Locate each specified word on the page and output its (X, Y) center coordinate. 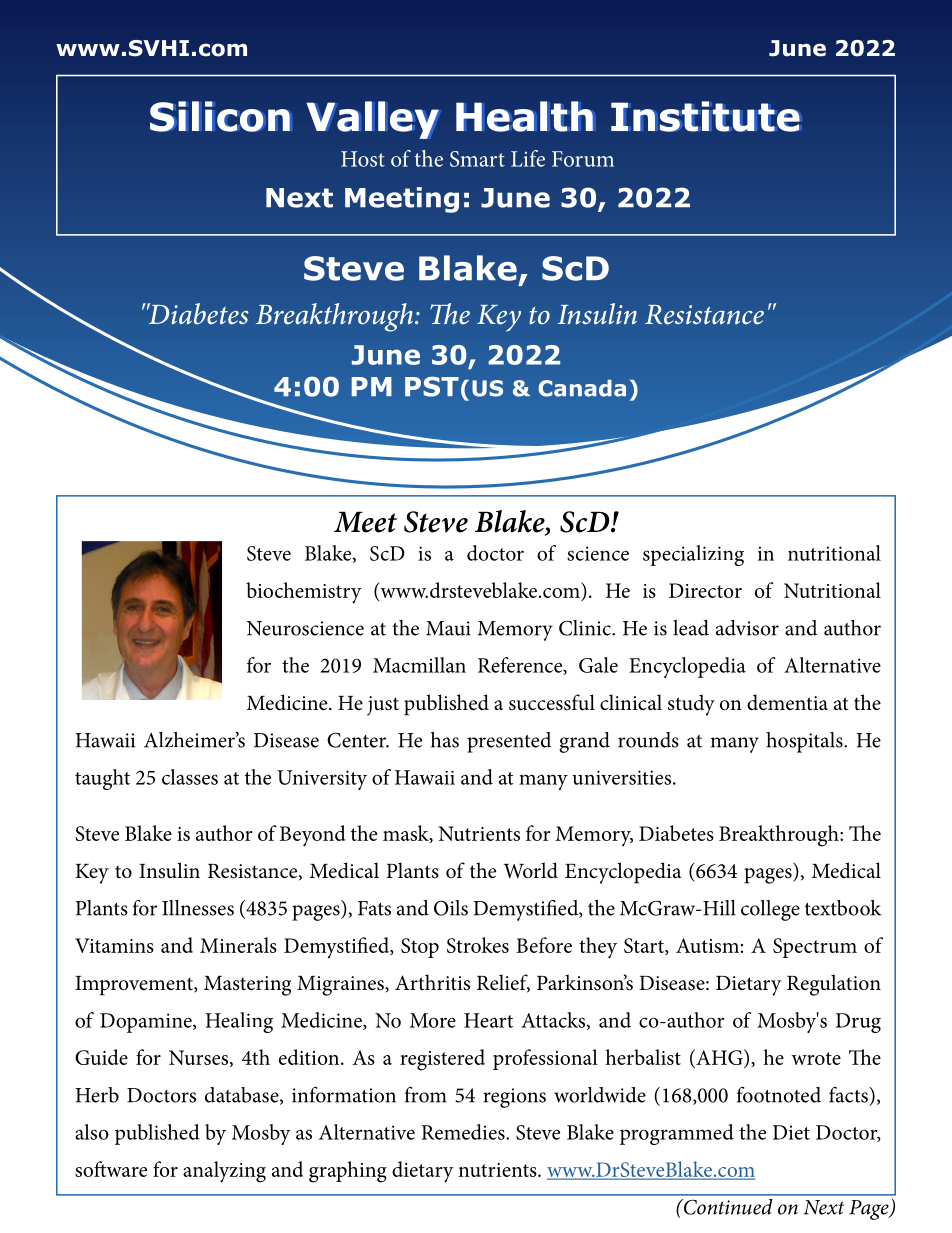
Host (363, 159)
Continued (726, 1207)
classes (190, 777)
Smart (477, 159)
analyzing (224, 1172)
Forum (583, 159)
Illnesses (198, 908)
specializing (693, 555)
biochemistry (304, 593)
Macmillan (419, 665)
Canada (582, 388)
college (770, 910)
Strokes (478, 945)
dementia (787, 702)
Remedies (464, 1132)
